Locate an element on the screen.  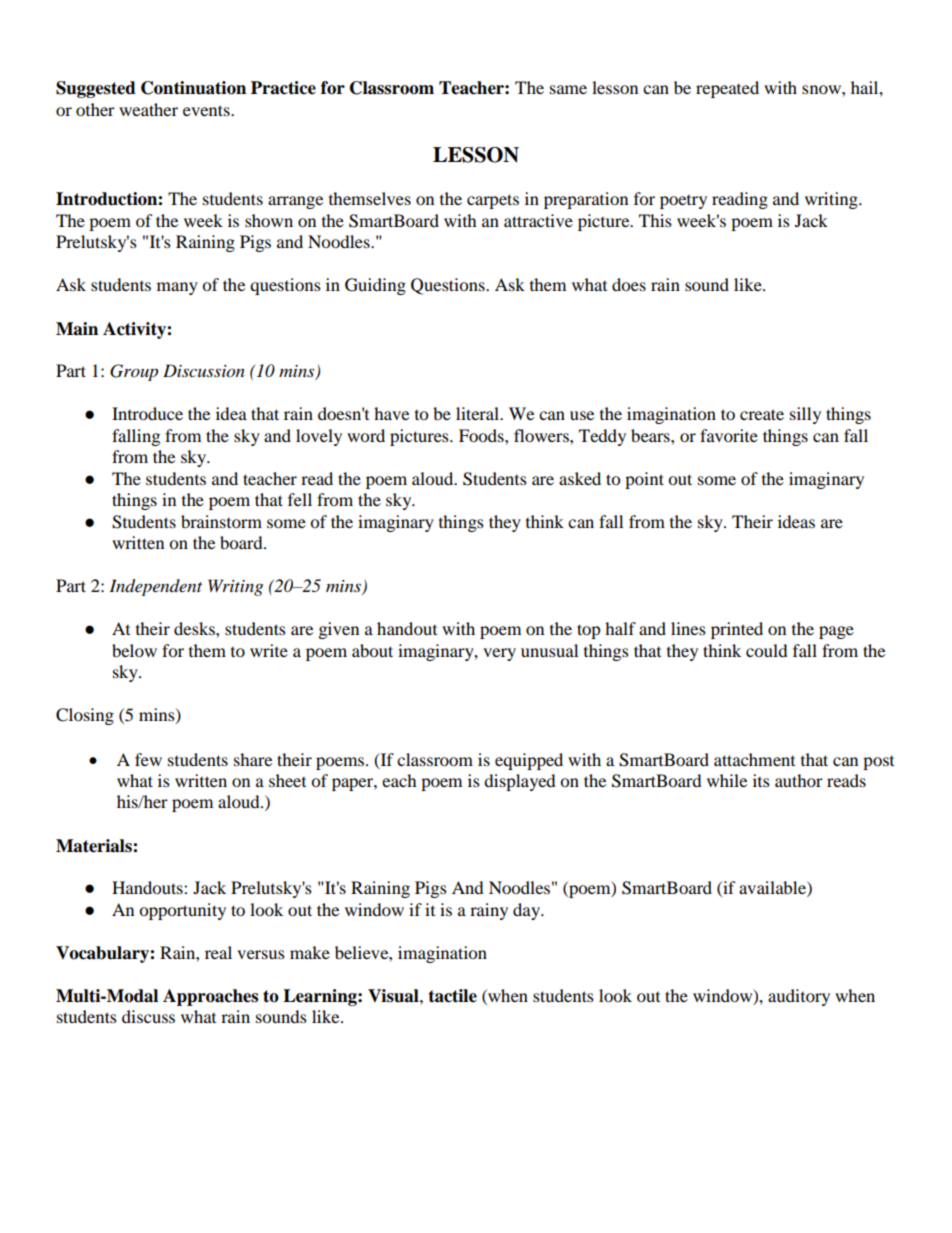
Introduce is located at coordinates (147, 413).
